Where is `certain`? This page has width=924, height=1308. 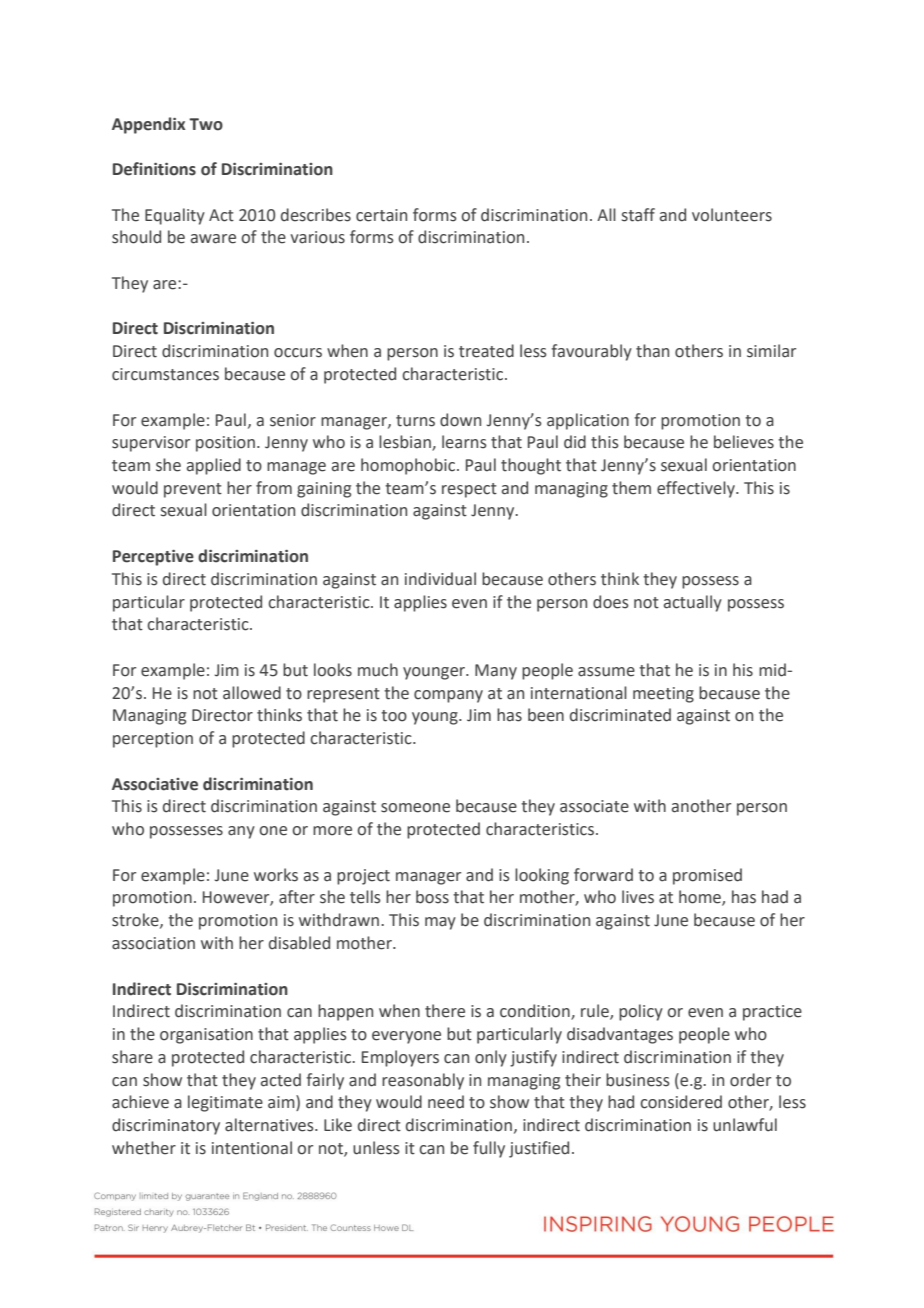
certain is located at coordinates (381, 215).
